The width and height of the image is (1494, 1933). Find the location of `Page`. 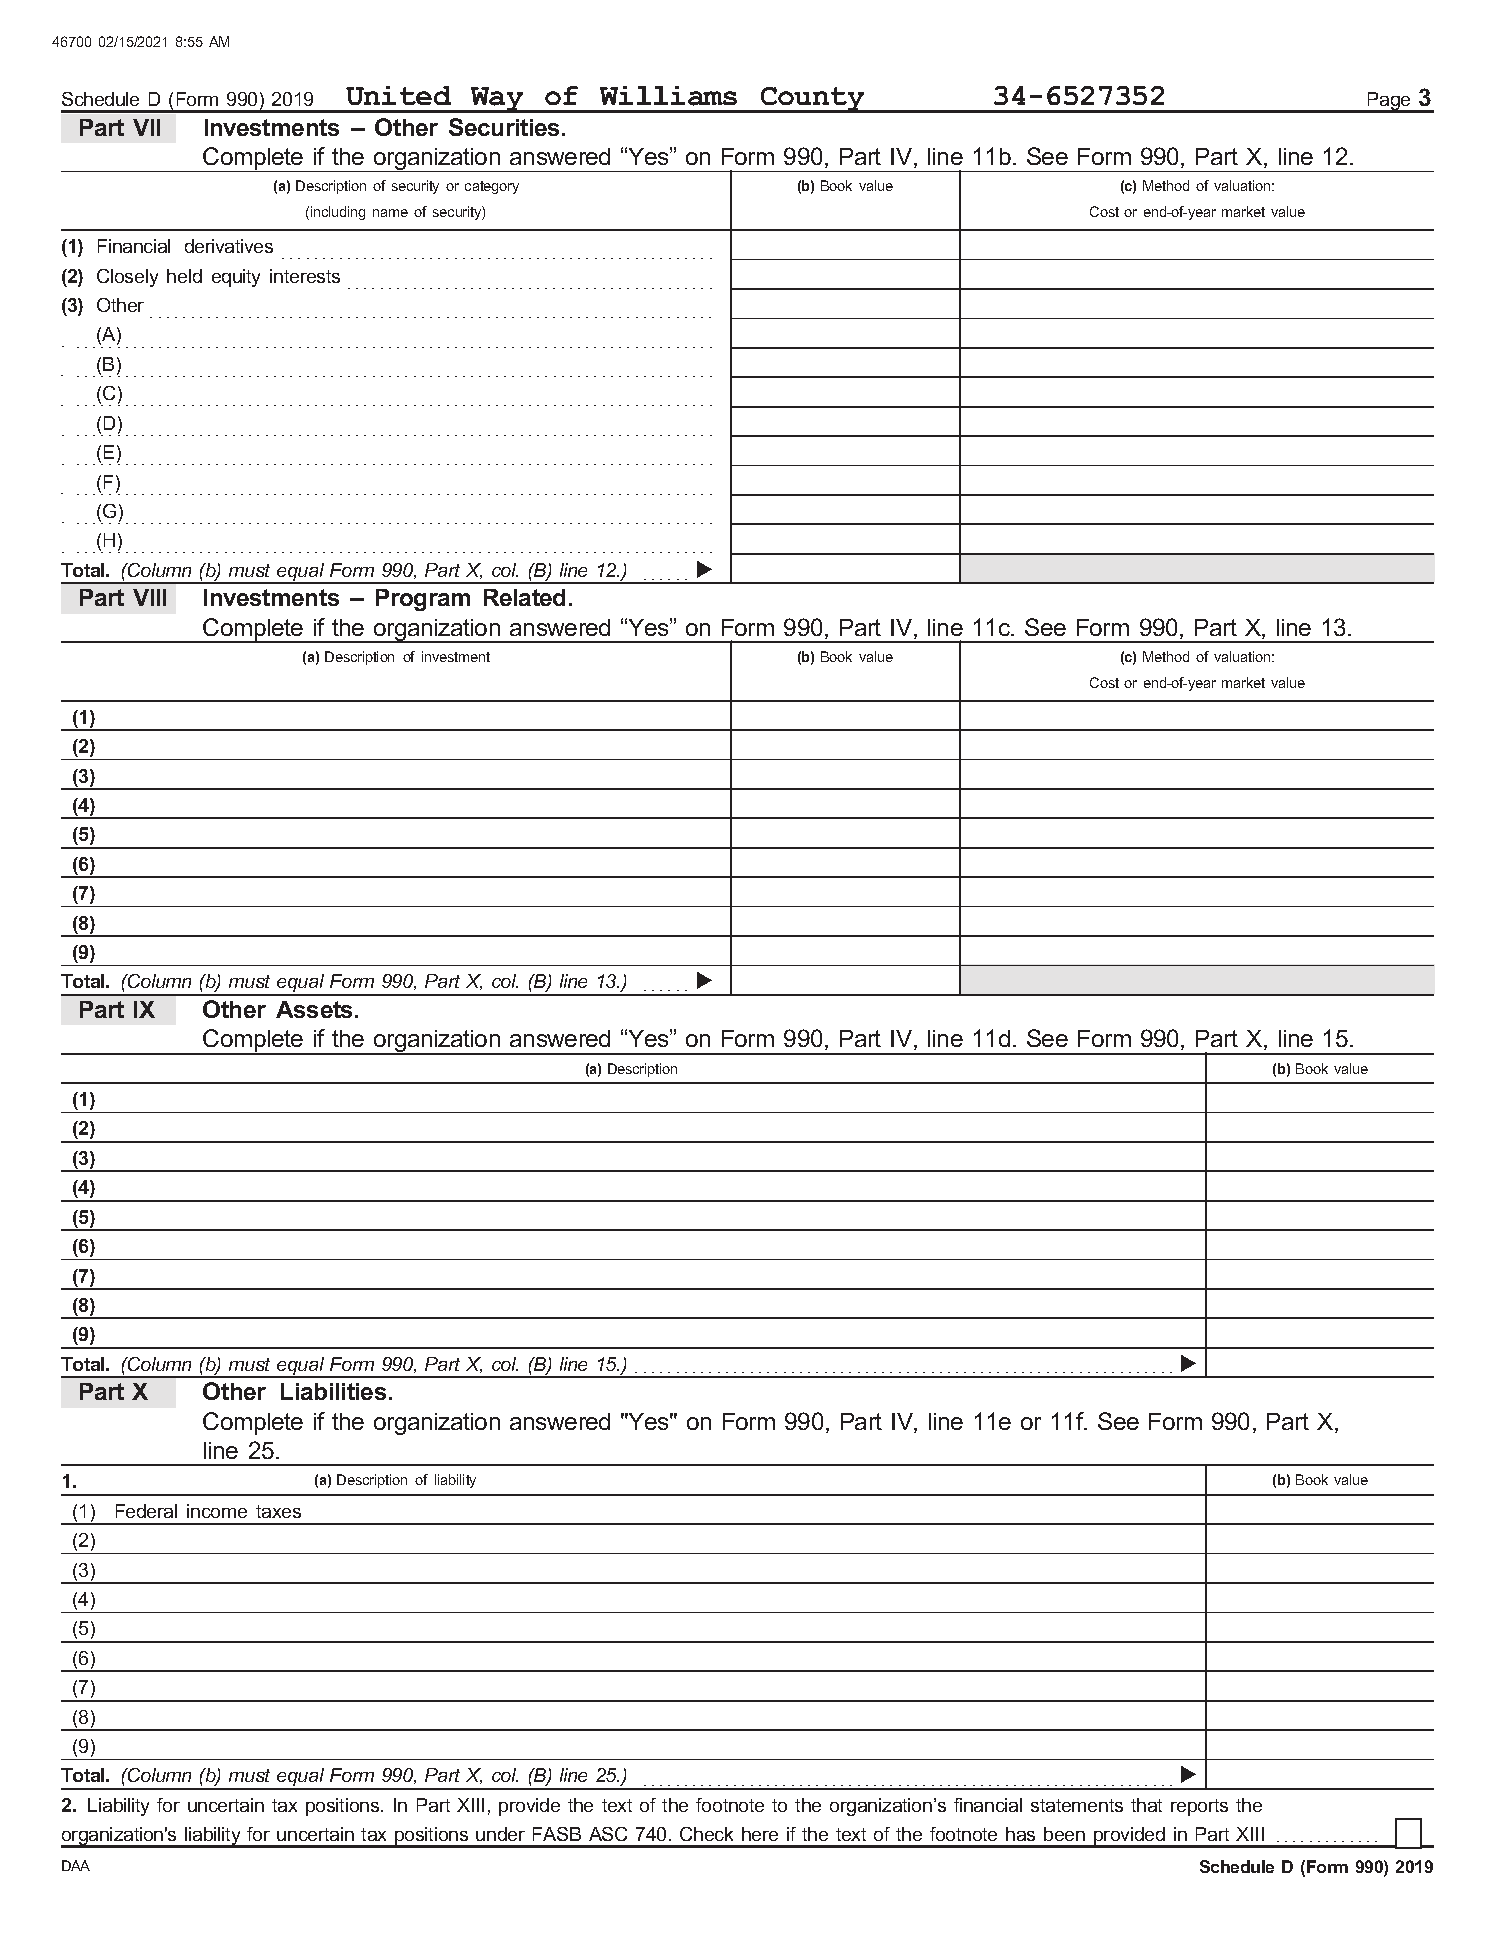

Page is located at coordinates (1389, 102).
